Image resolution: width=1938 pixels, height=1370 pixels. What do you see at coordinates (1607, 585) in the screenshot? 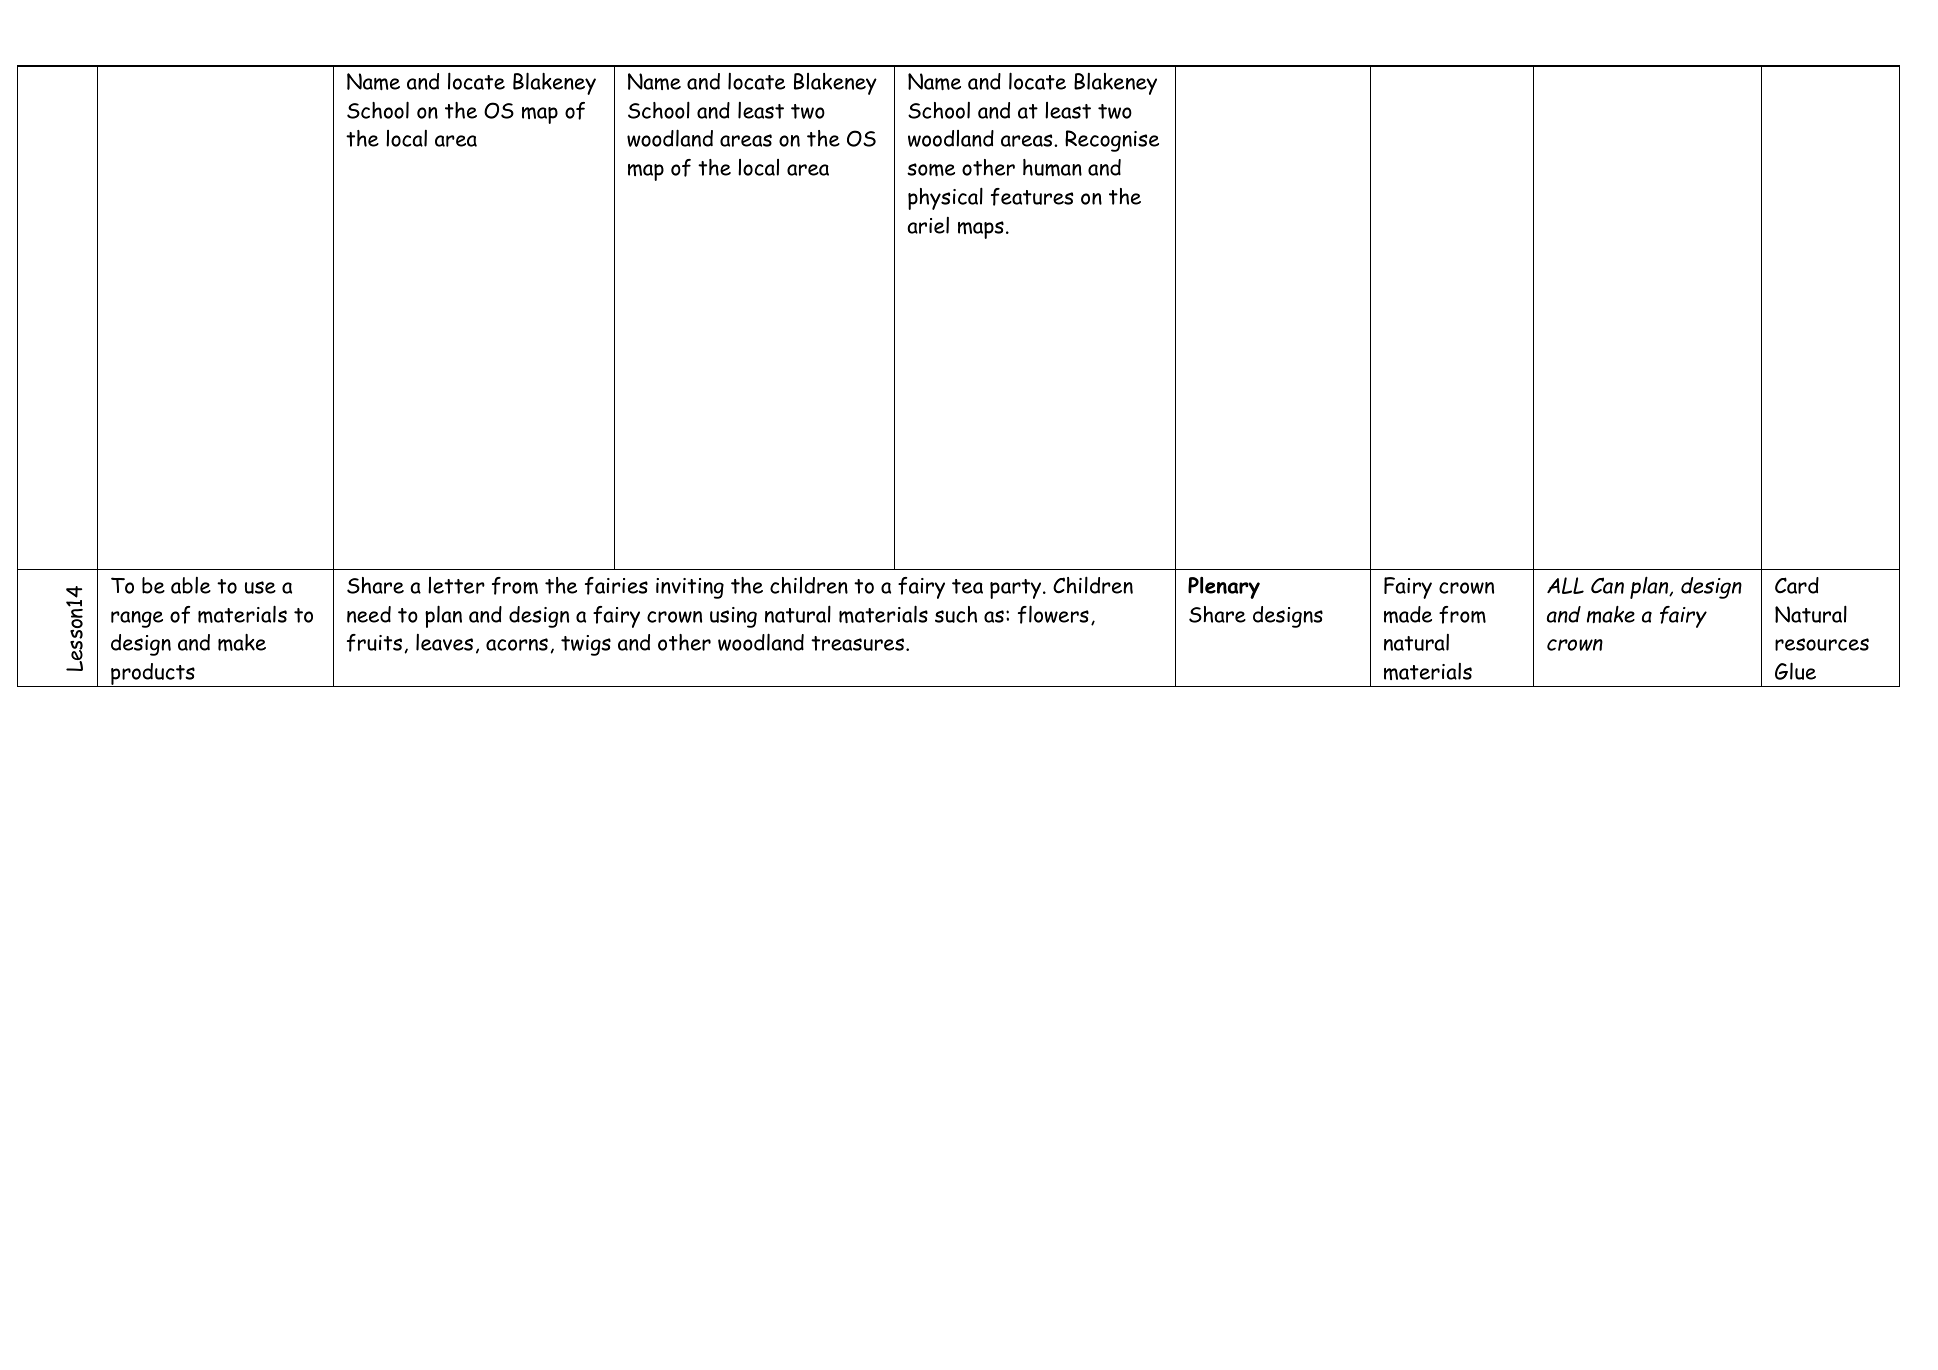
I see `Can` at bounding box center [1607, 585].
